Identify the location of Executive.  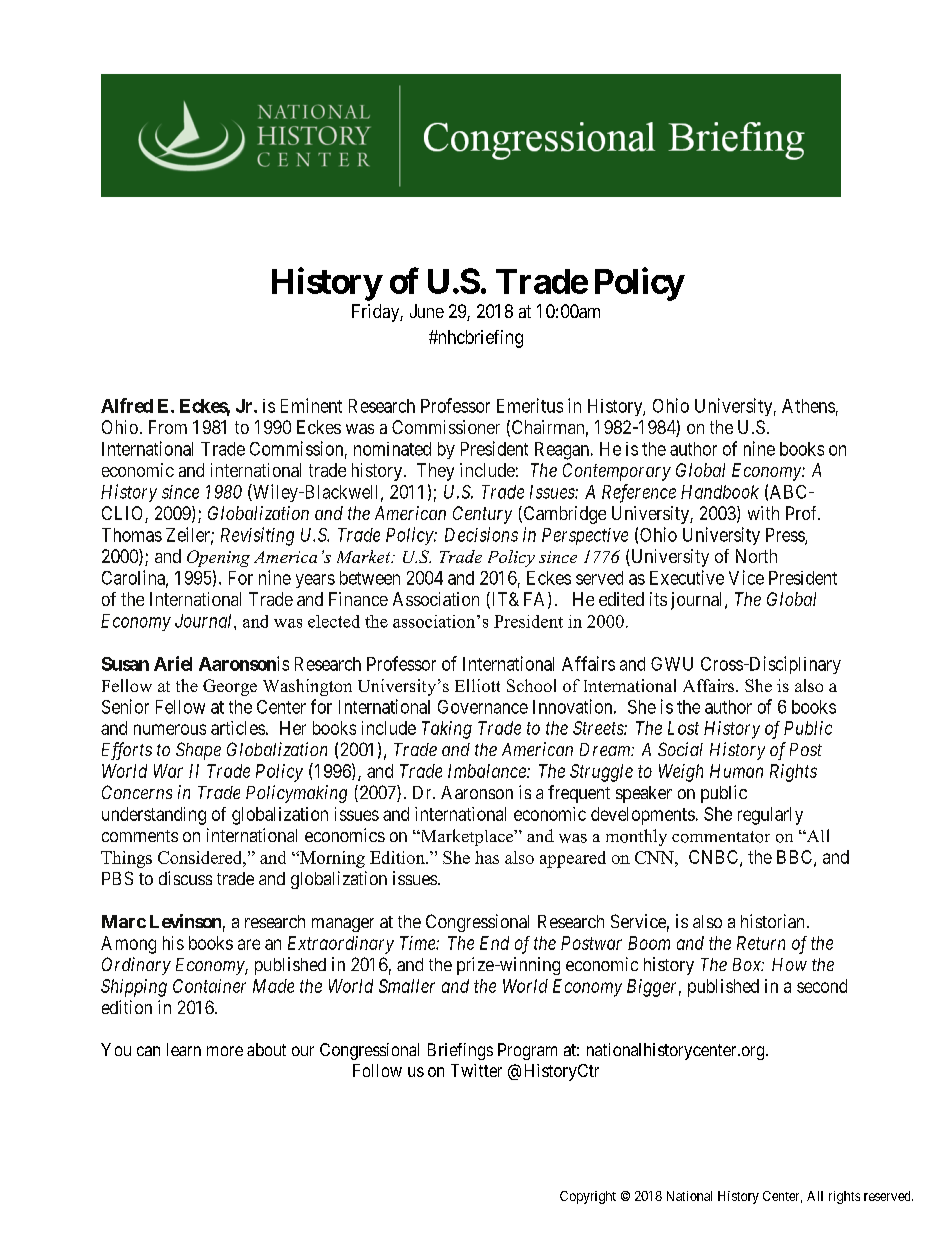
(687, 577).
